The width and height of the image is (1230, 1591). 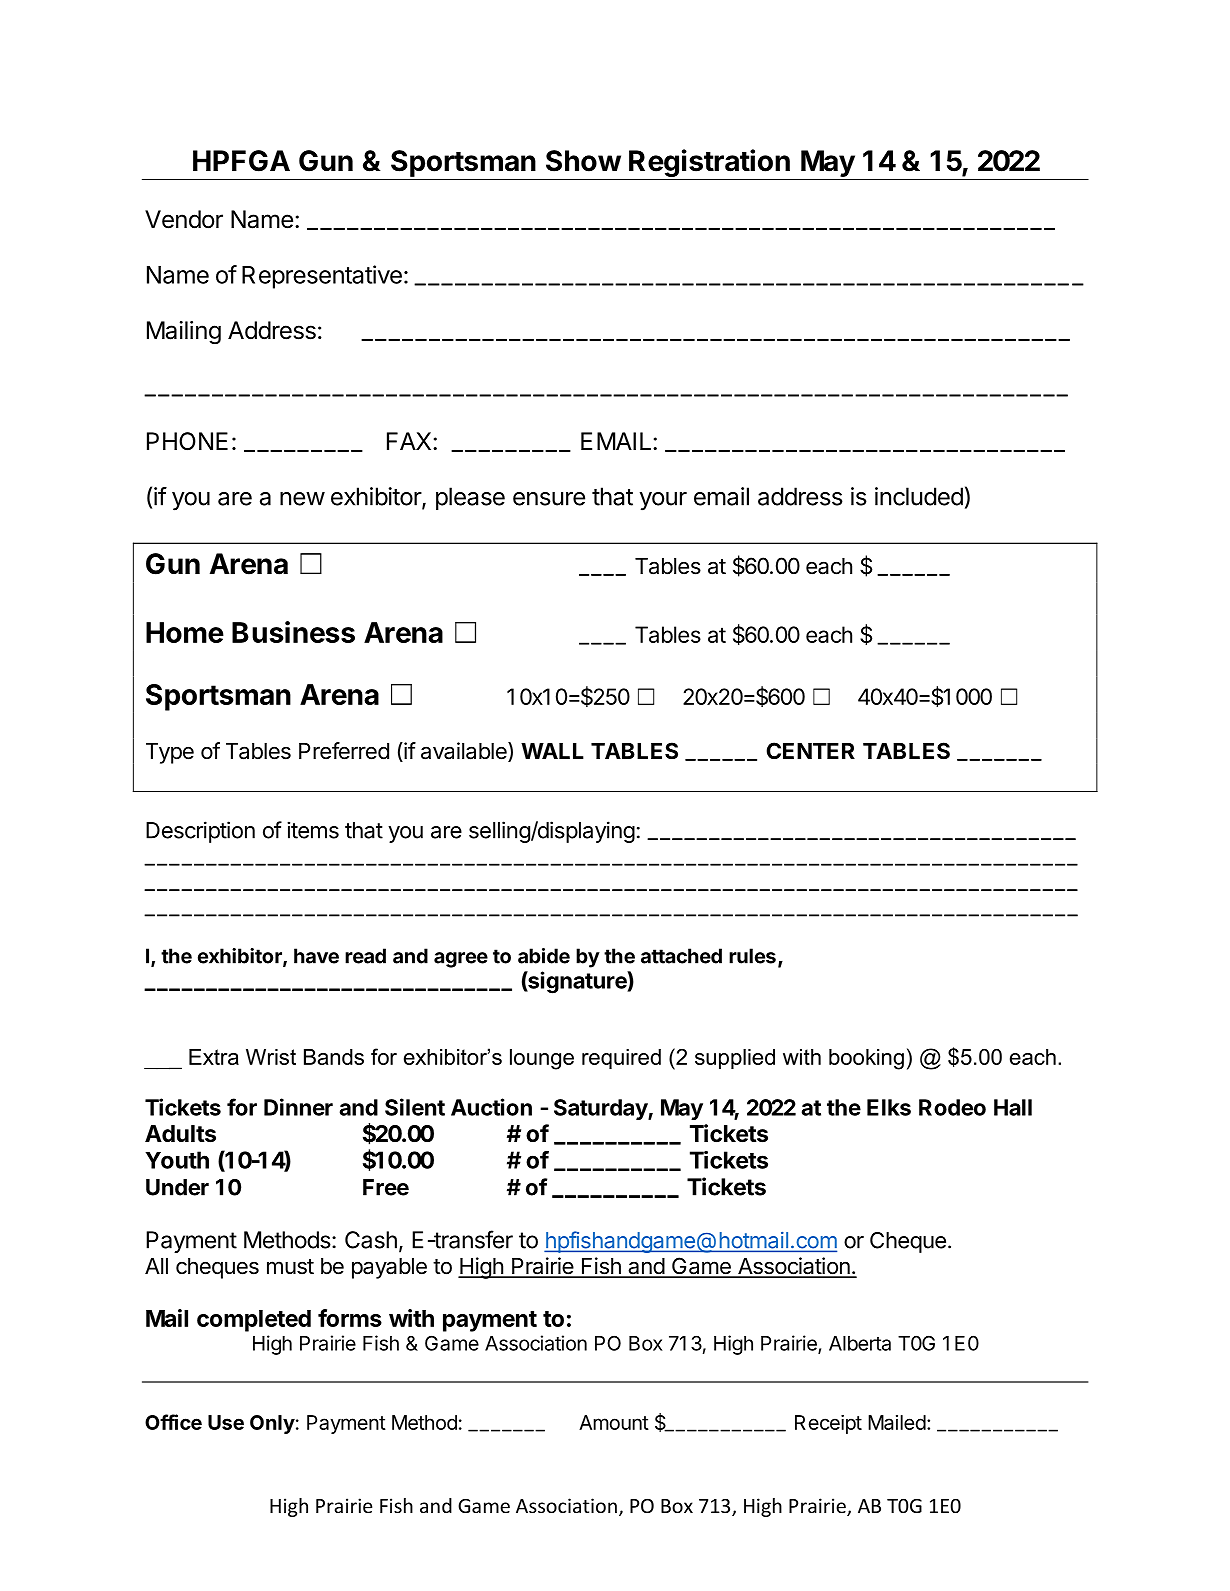 I want to click on included, so click(x=919, y=496).
